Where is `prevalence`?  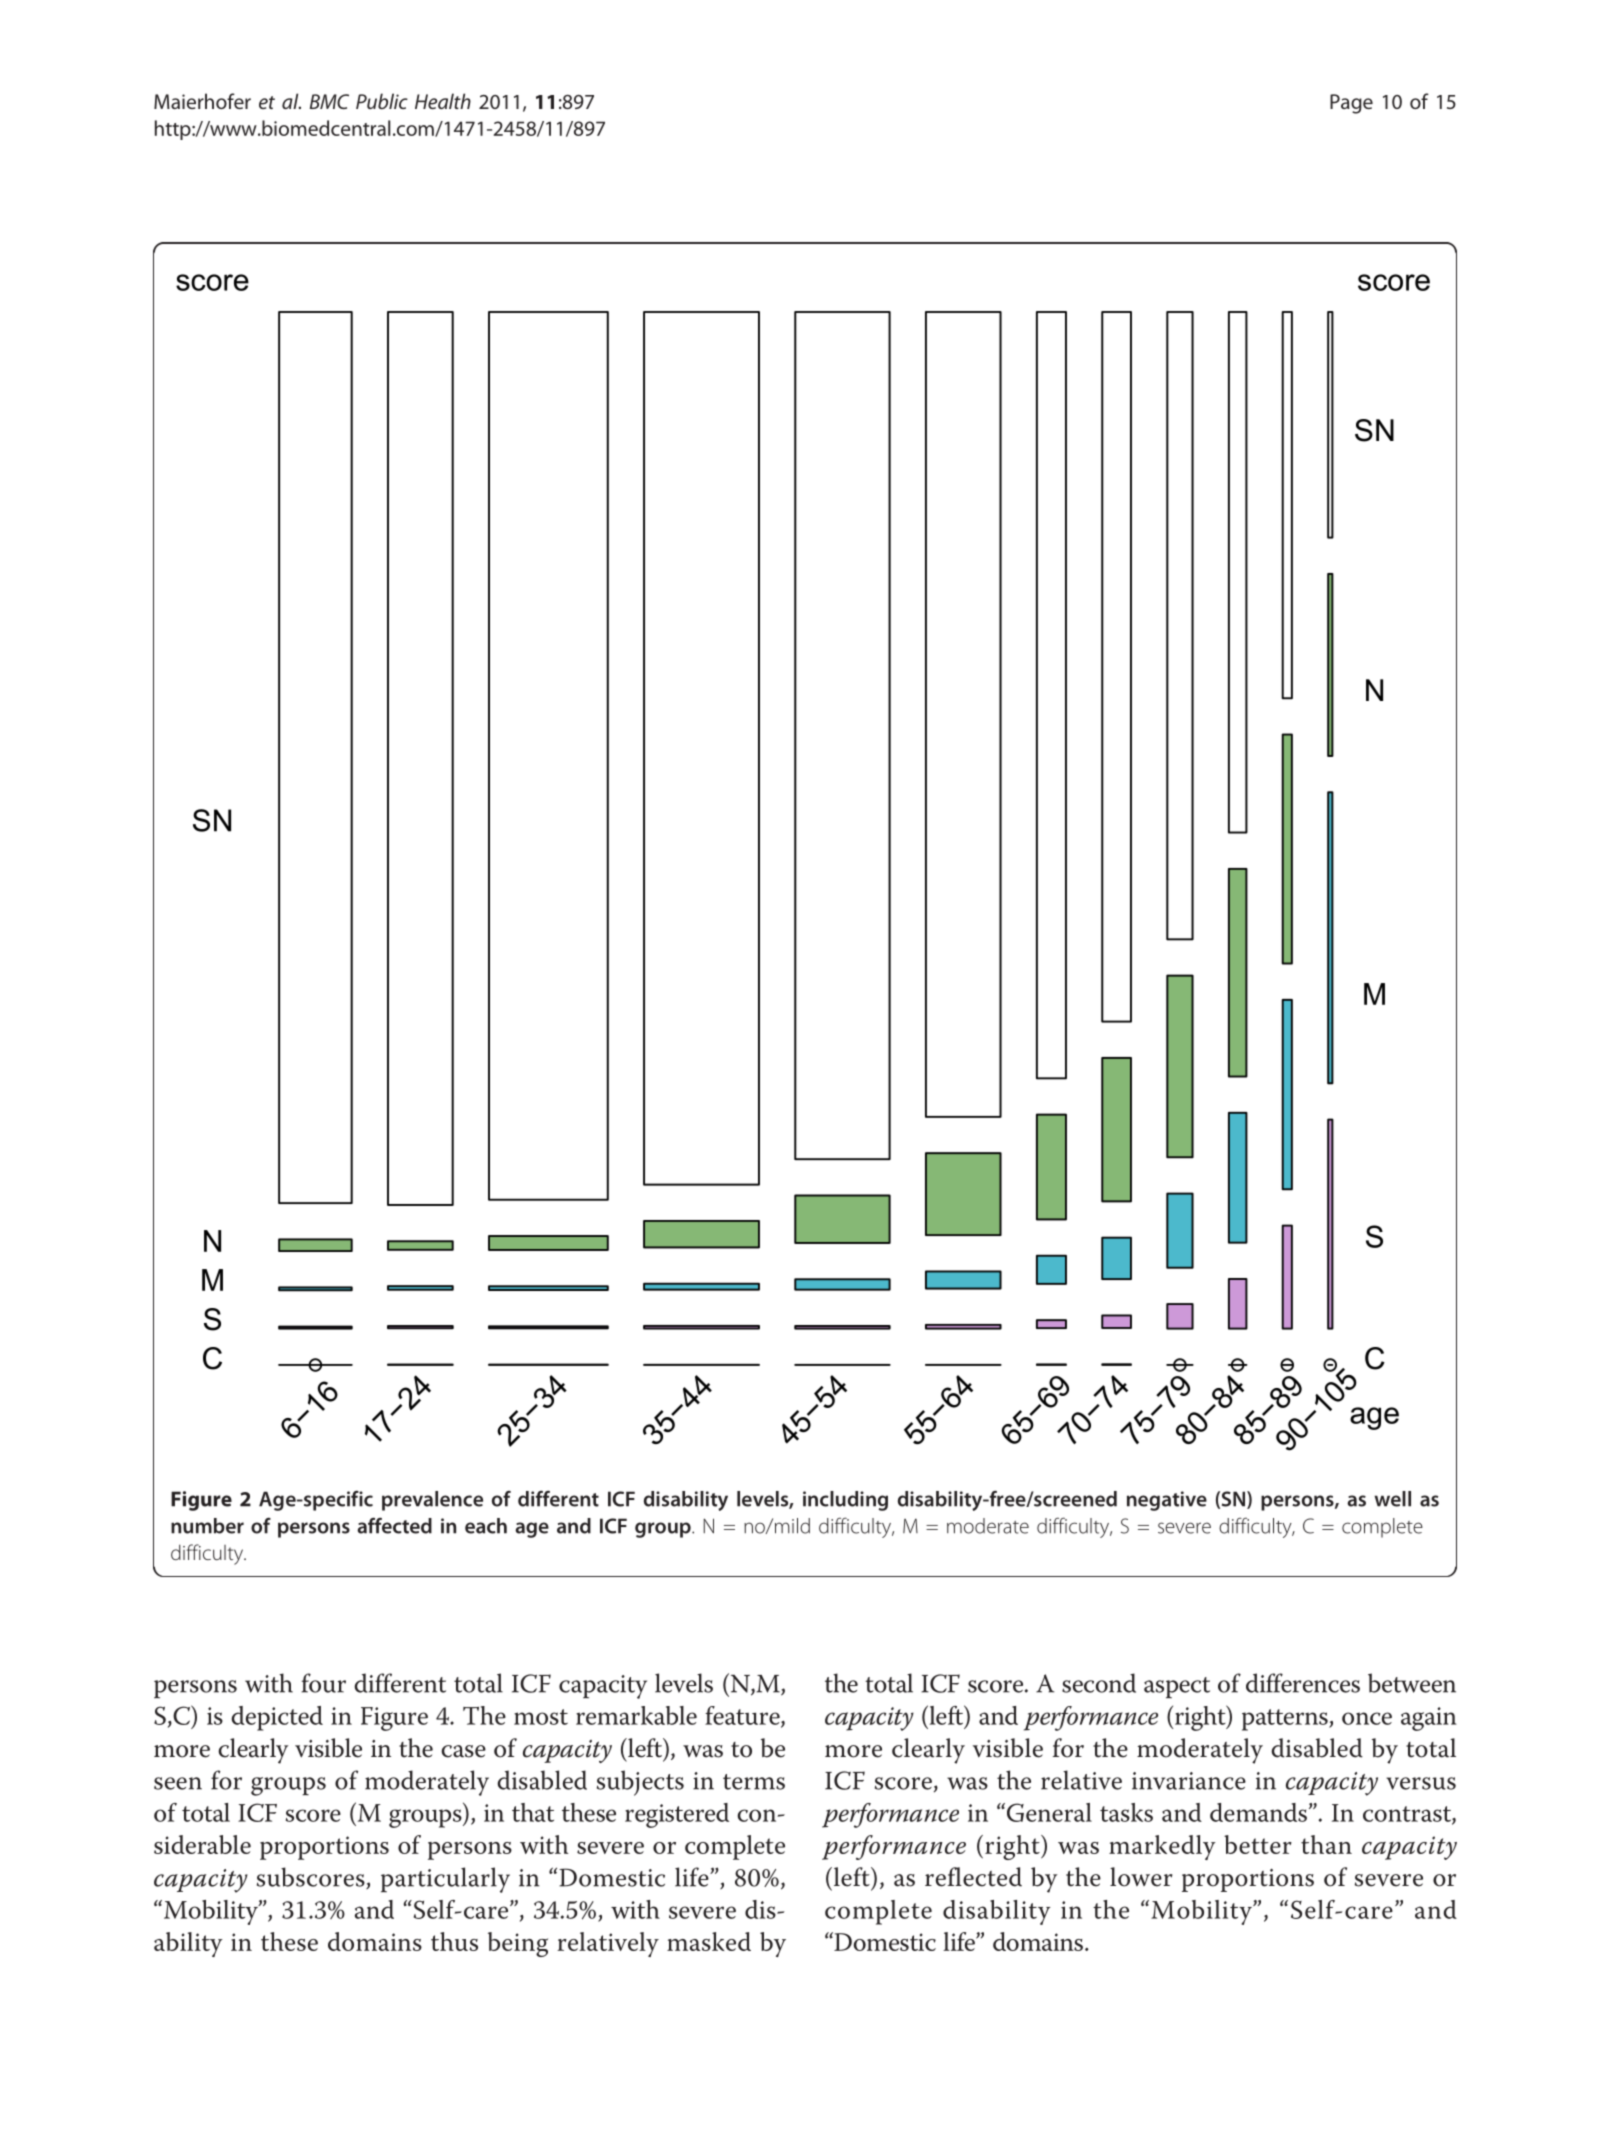
prevalence is located at coordinates (432, 1501).
